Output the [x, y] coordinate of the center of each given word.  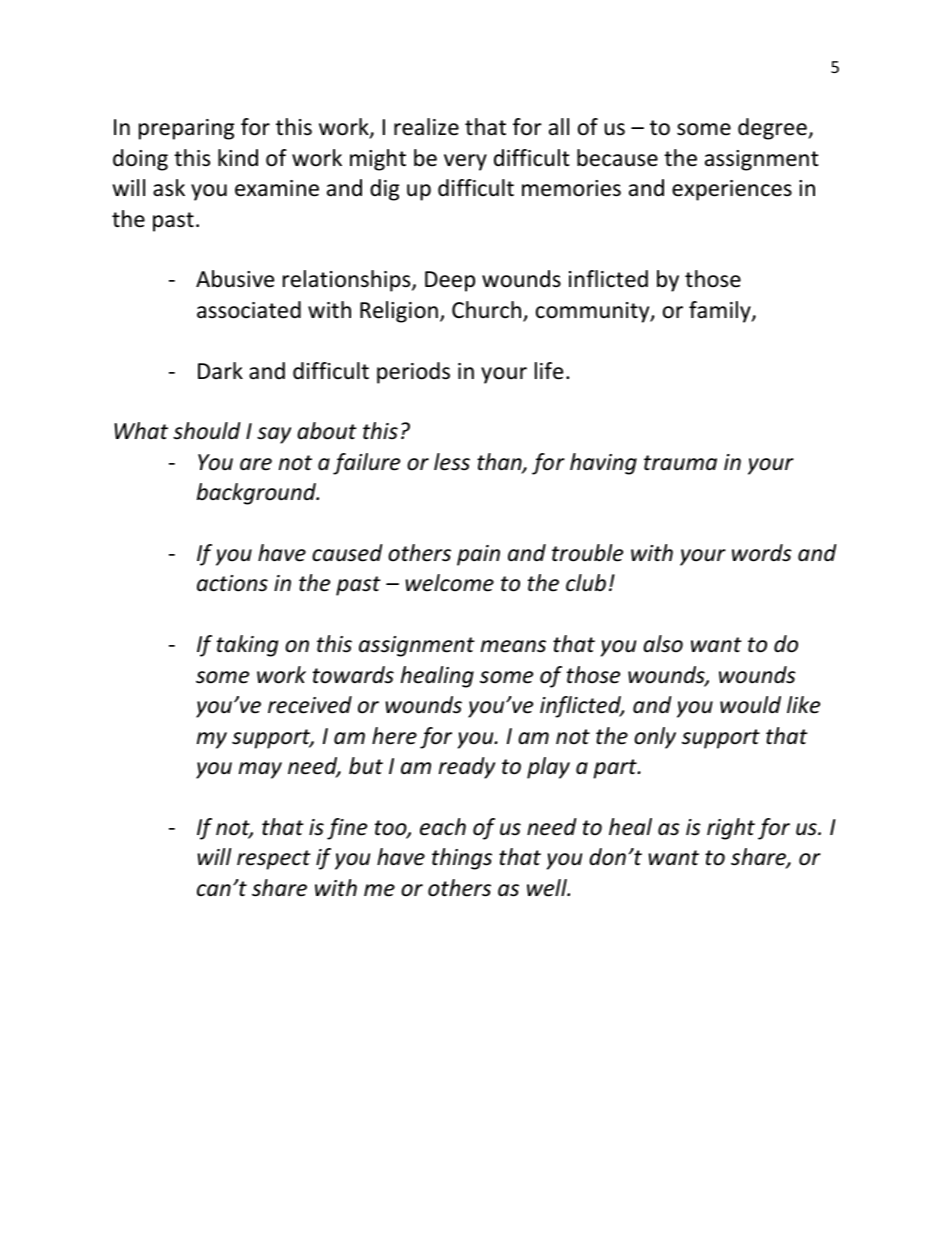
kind [238, 158]
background [257, 494]
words [762, 553]
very [465, 162]
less [452, 462]
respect [274, 860]
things [462, 859]
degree [773, 129]
